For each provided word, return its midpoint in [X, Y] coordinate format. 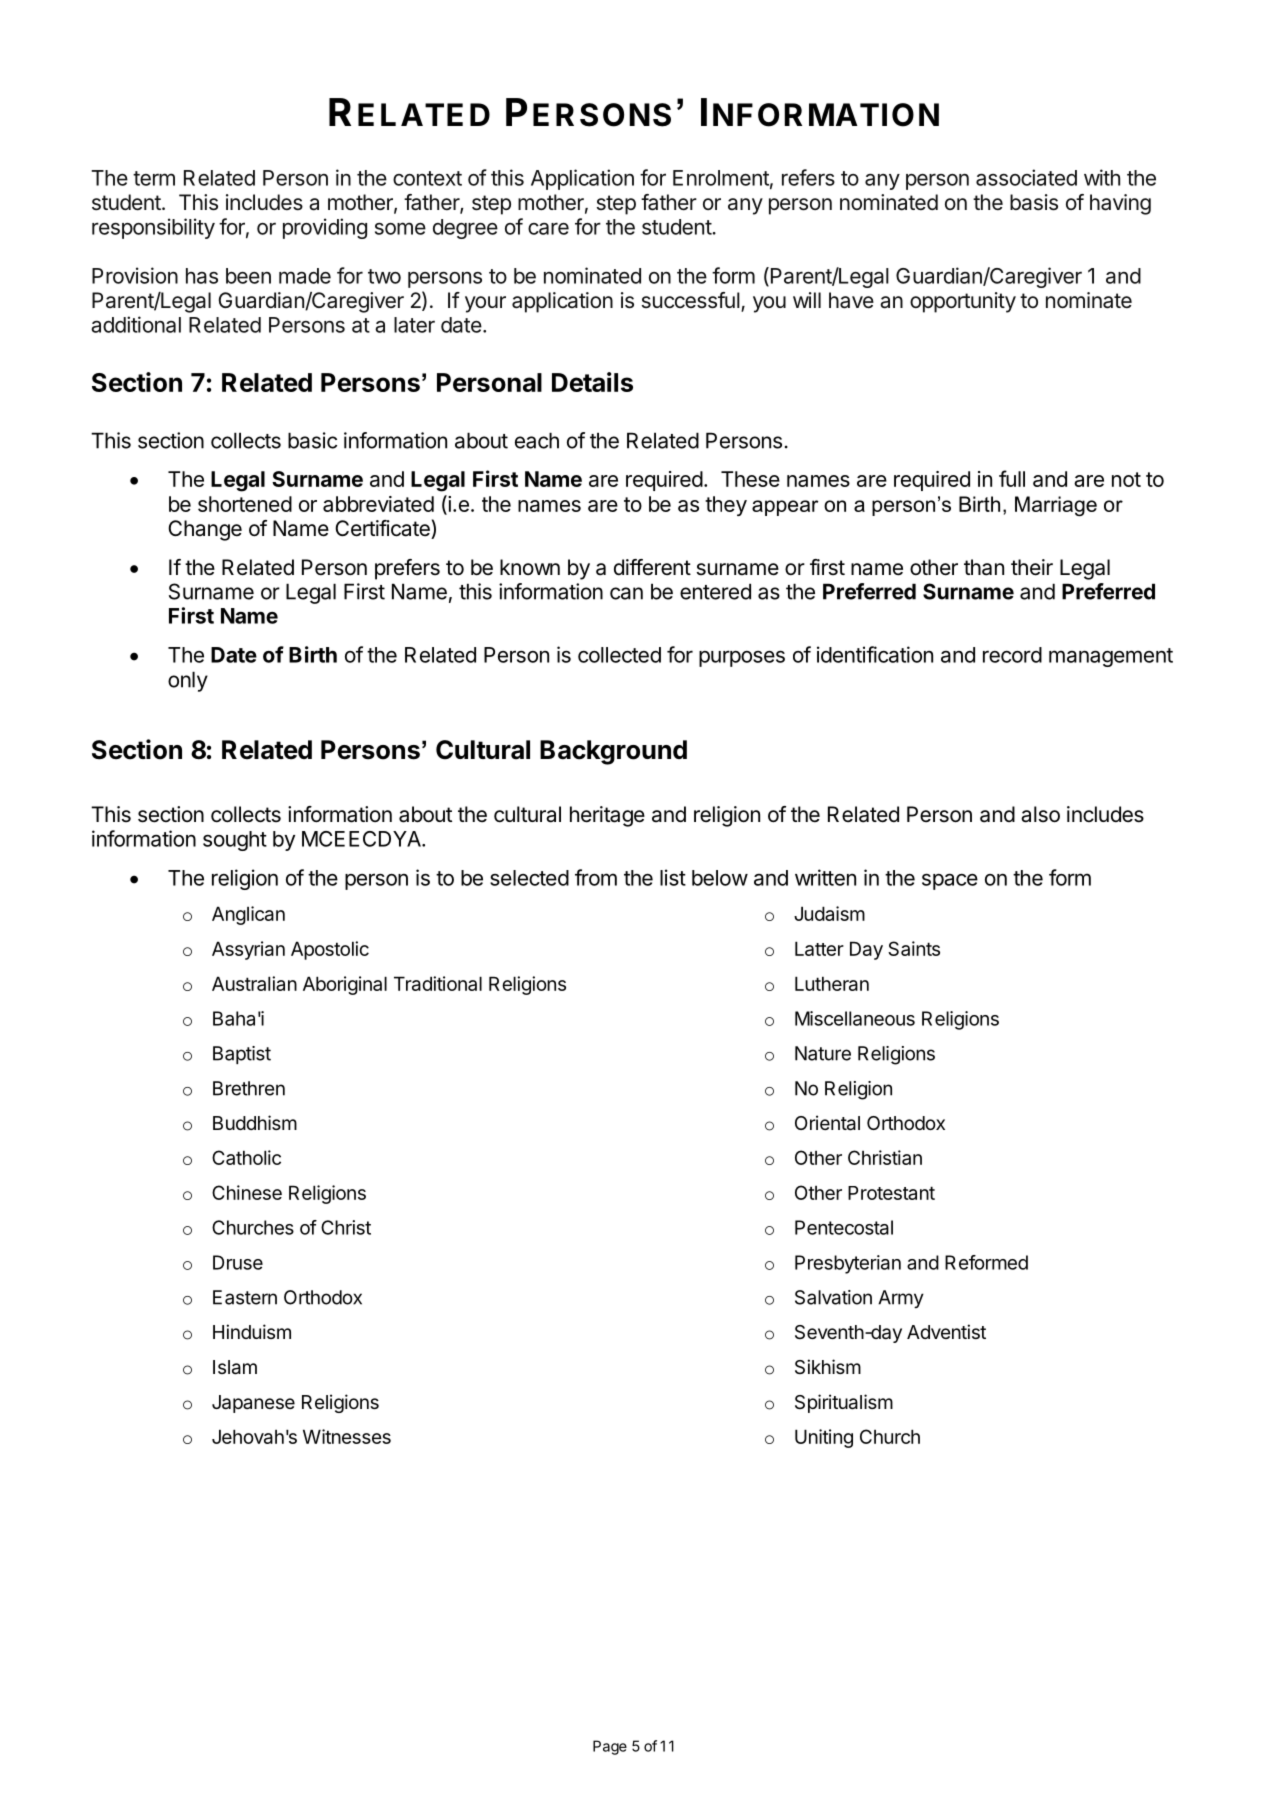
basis [1034, 202]
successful [691, 300]
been [248, 276]
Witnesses [347, 1436]
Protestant [891, 1193]
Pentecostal [844, 1227]
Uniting [824, 1438]
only [188, 681]
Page [610, 1747]
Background [613, 752]
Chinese [247, 1192]
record [1012, 655]
